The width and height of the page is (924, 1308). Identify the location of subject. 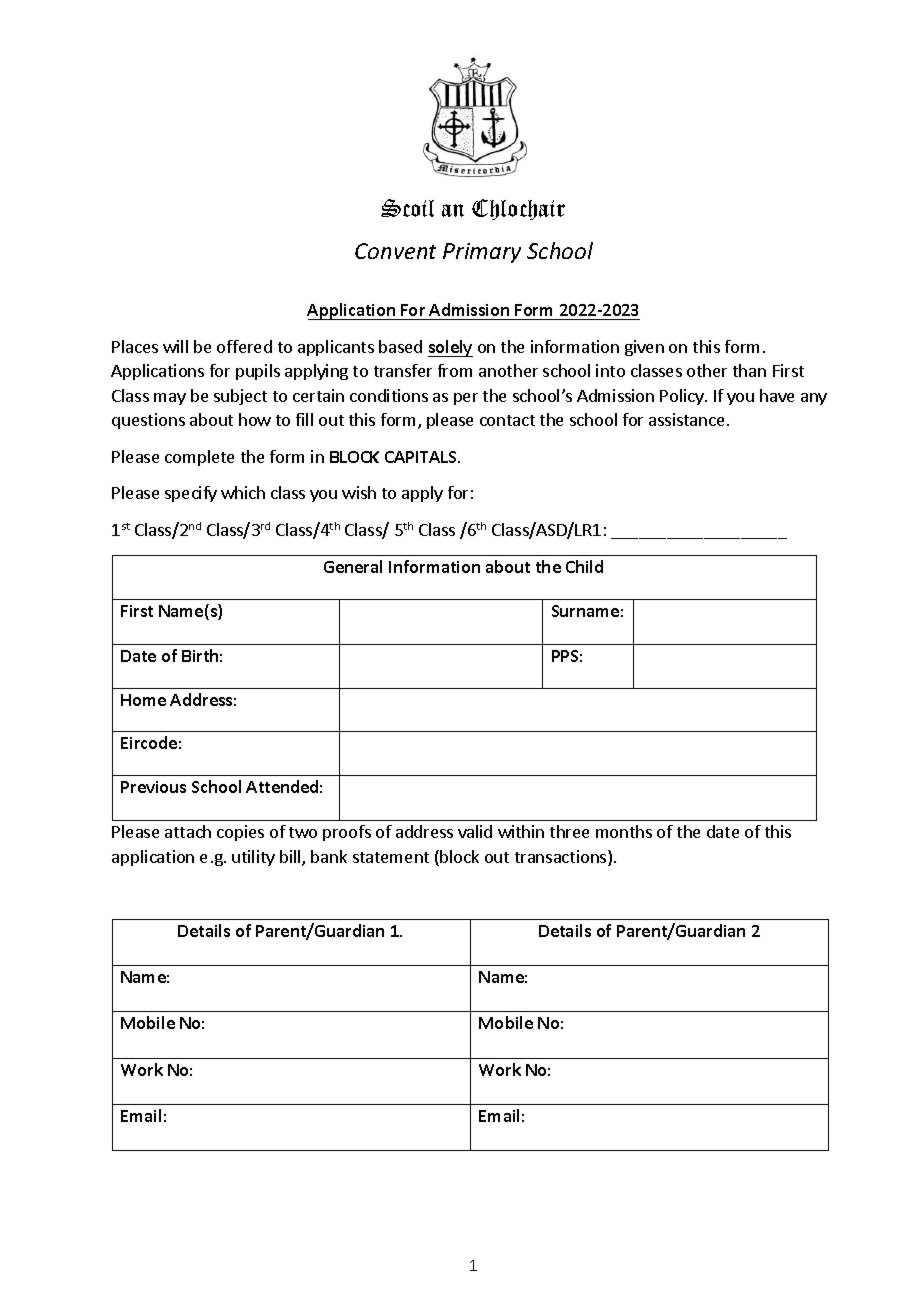
(240, 397).
